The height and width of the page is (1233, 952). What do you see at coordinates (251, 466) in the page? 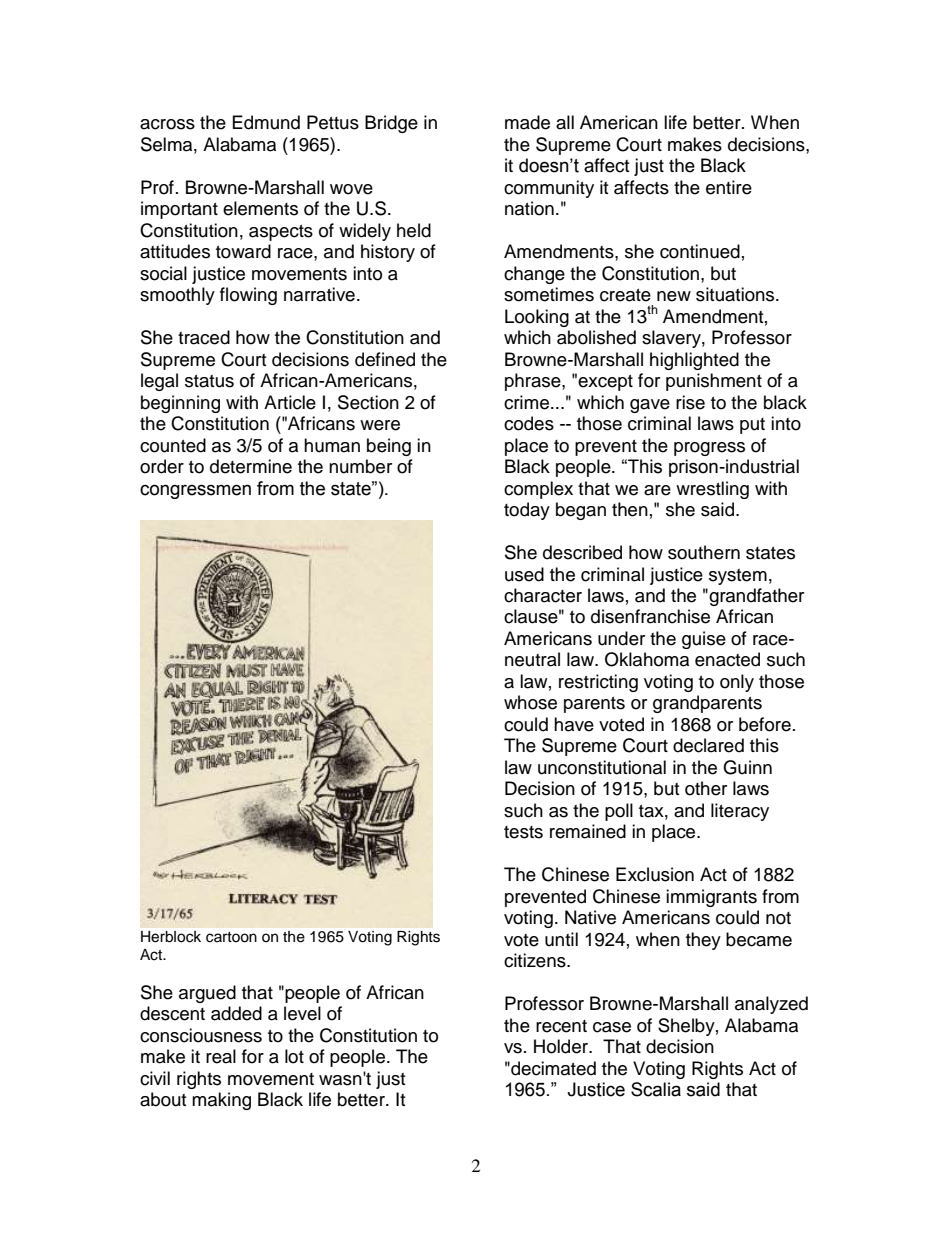
I see `determine` at bounding box center [251, 466].
